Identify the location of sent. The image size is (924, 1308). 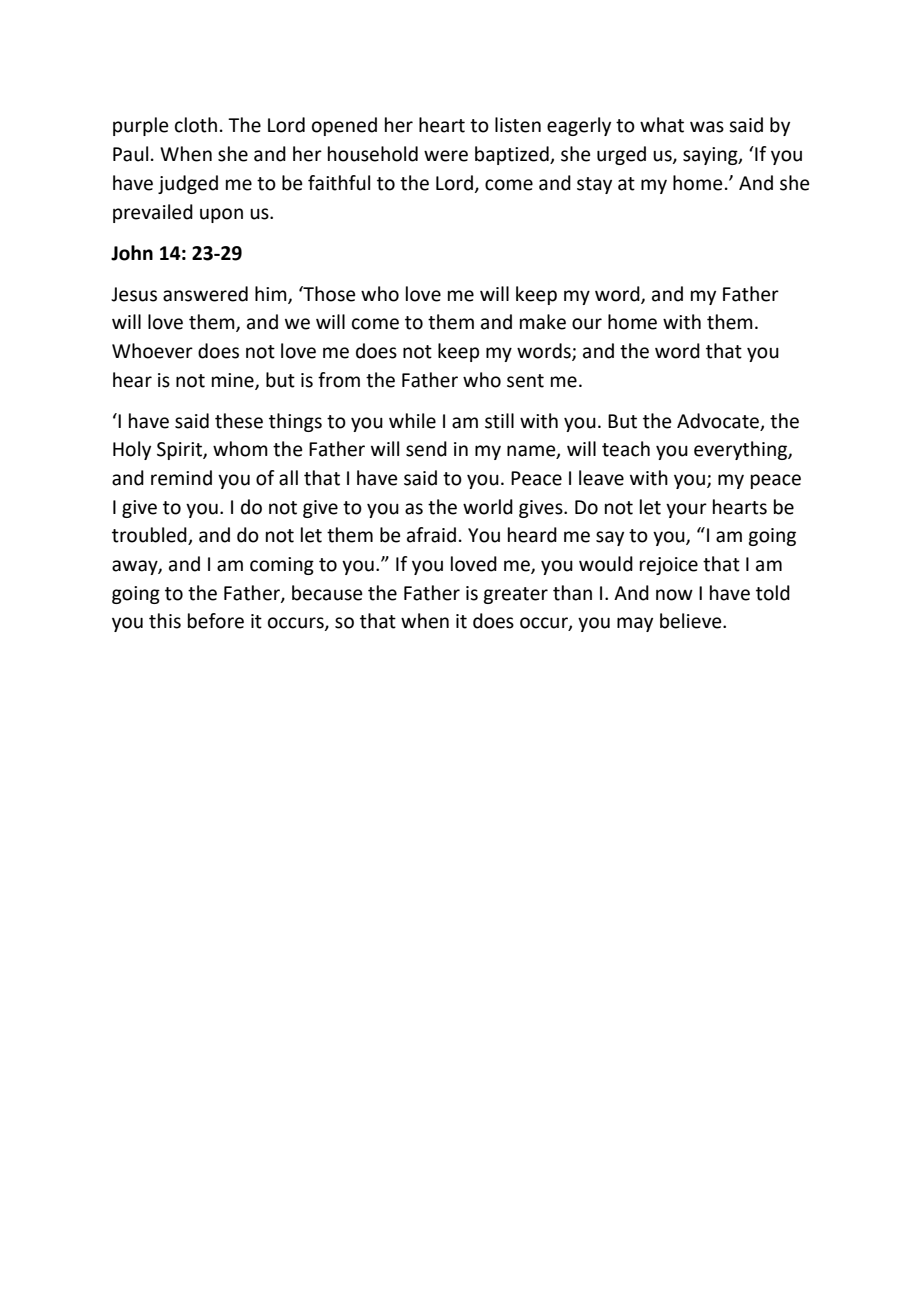
(525, 381).
